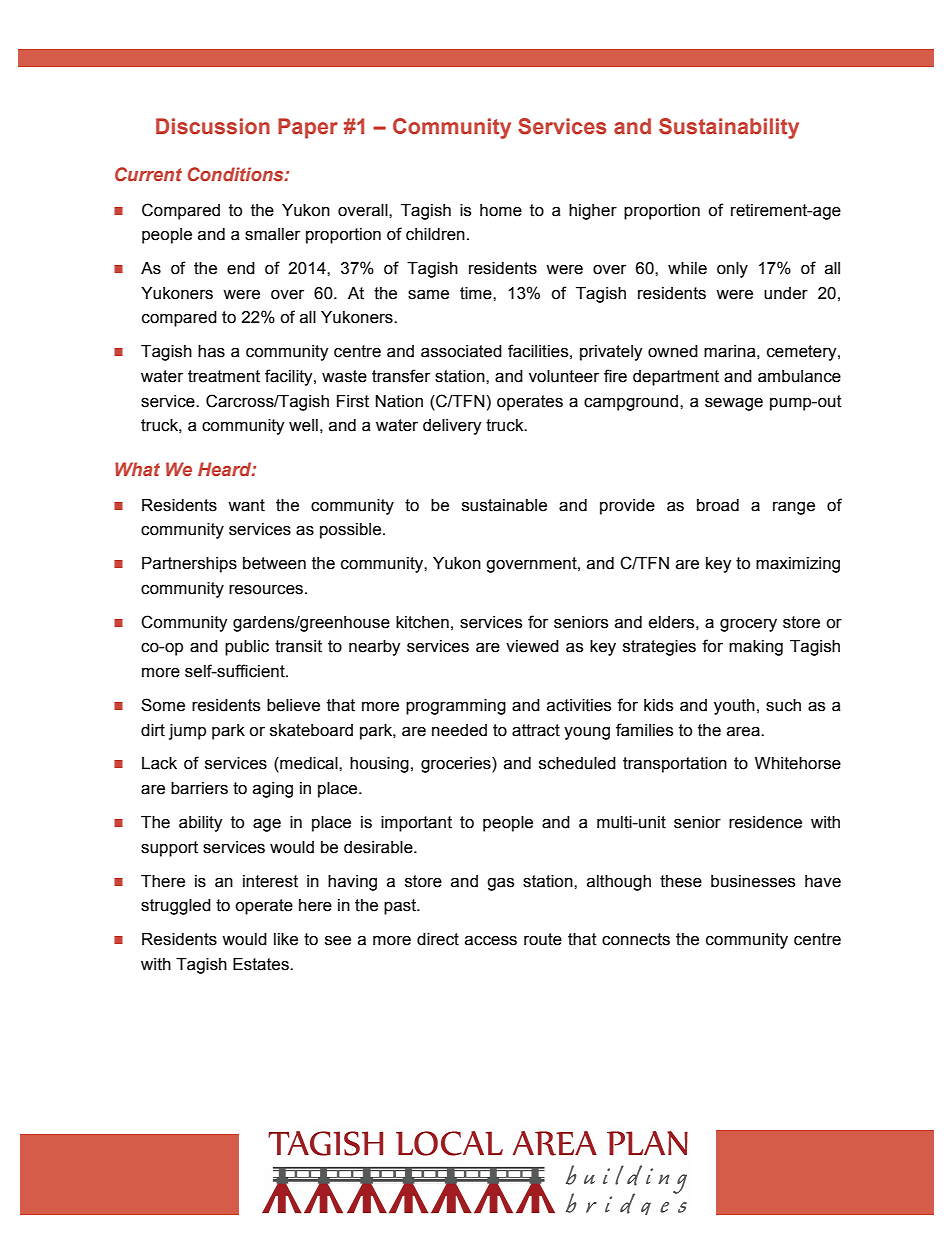  What do you see at coordinates (262, 964) in the screenshot?
I see `Estates` at bounding box center [262, 964].
